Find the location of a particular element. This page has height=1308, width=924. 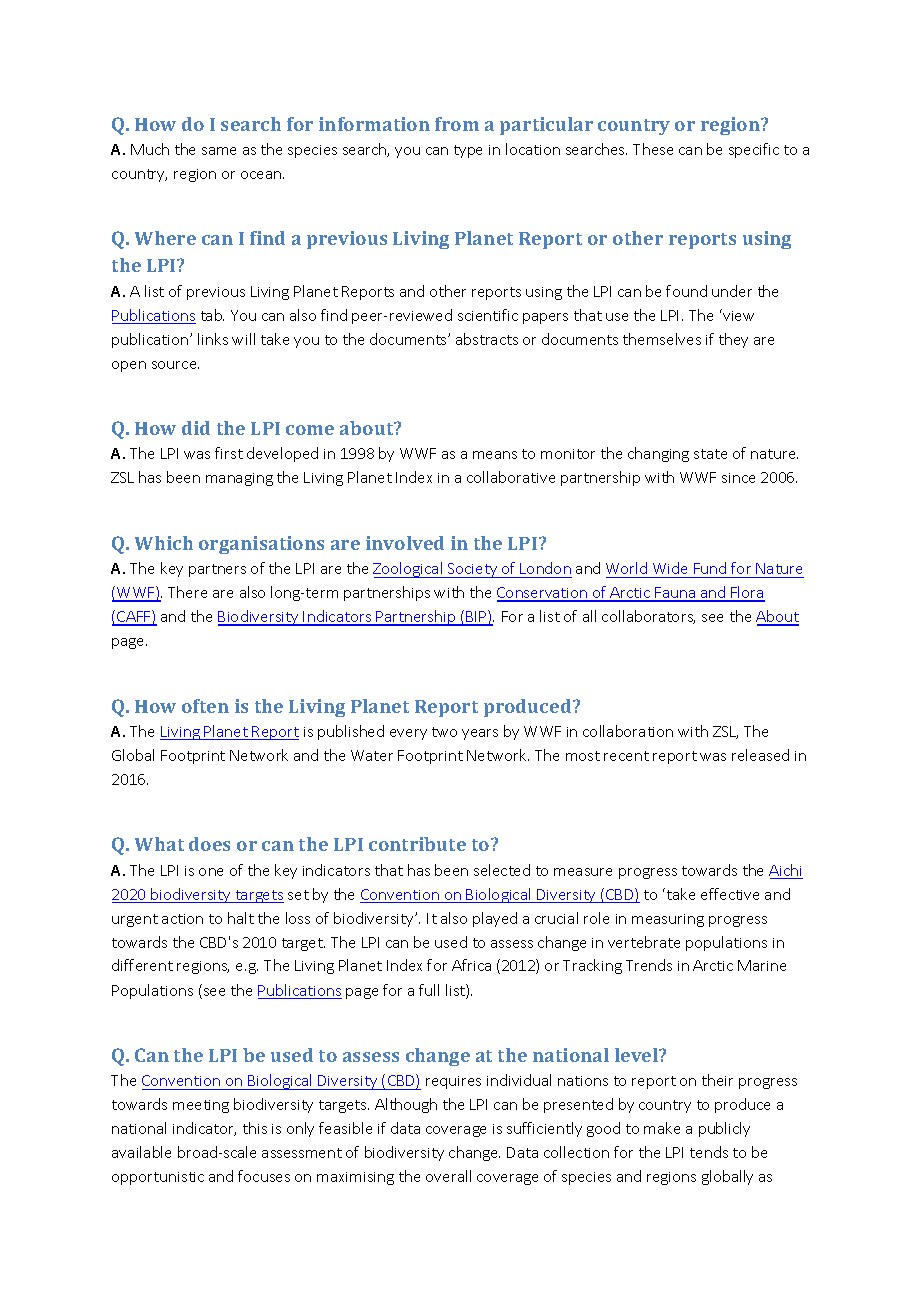

specific is located at coordinates (754, 150).
